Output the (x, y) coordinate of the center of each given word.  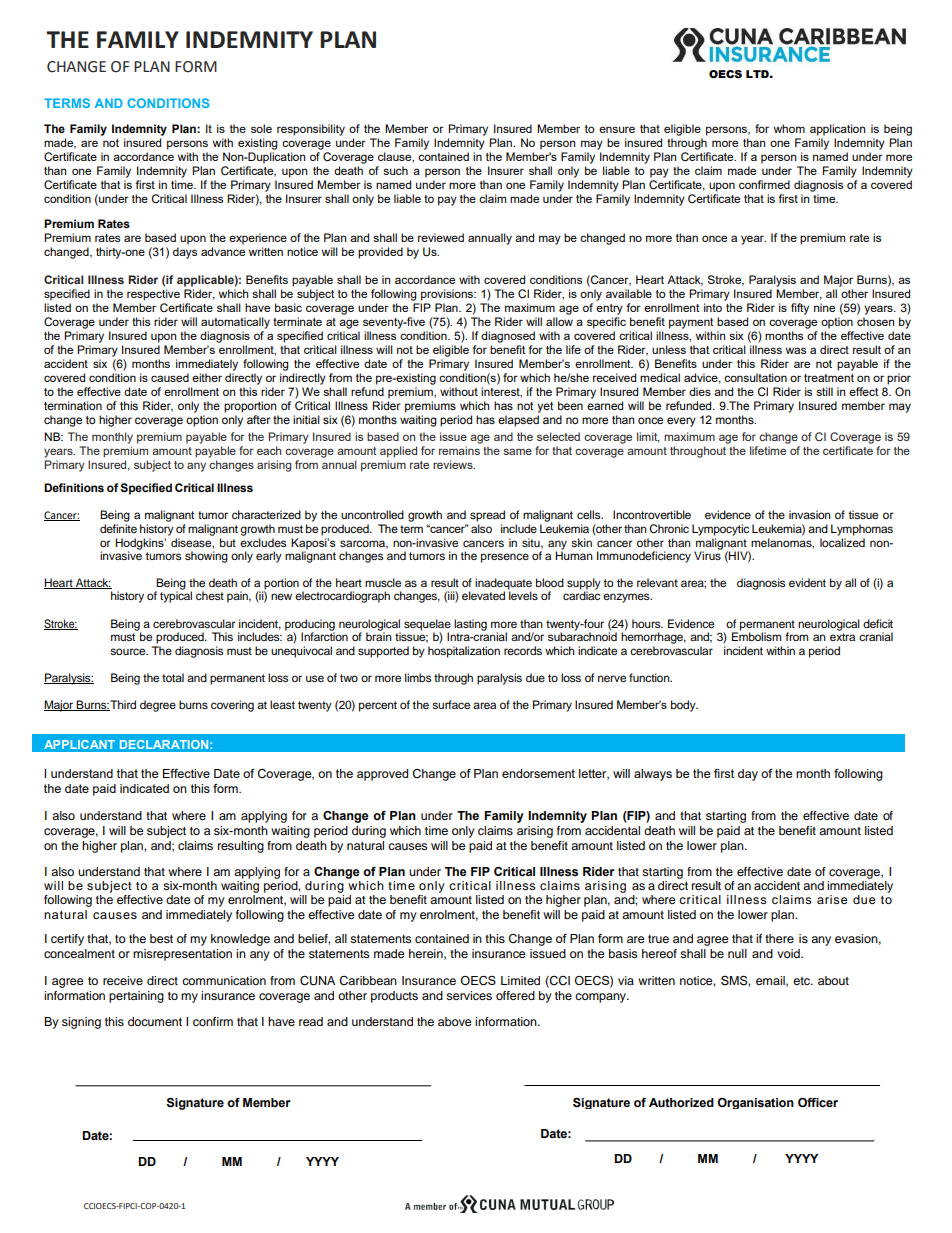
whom (789, 128)
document (155, 1021)
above (455, 1021)
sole (261, 128)
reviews (454, 464)
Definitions (74, 487)
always (653, 775)
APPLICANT (79, 744)
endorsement (538, 773)
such (395, 170)
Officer (818, 1103)
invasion (810, 514)
